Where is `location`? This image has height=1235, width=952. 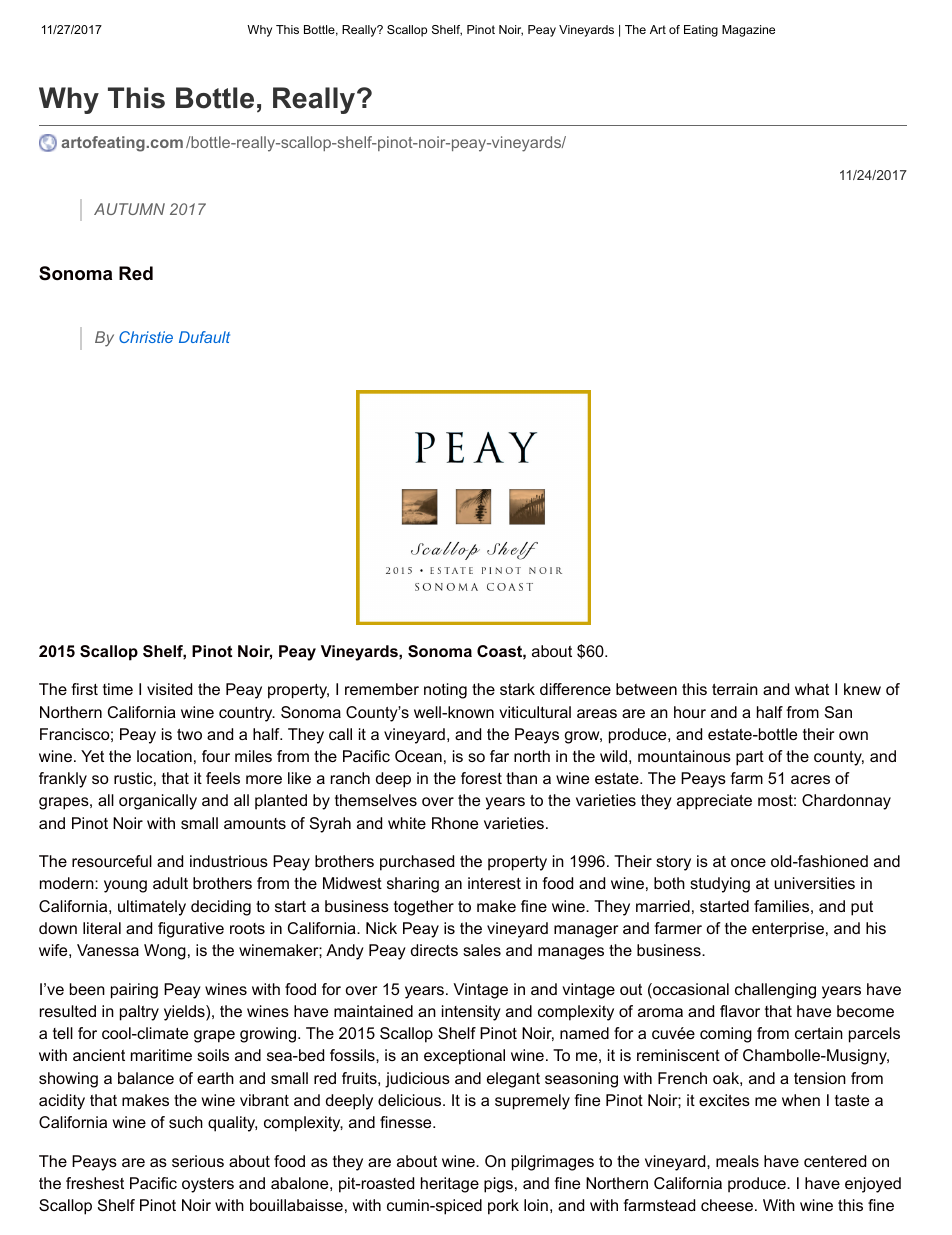
location is located at coordinates (164, 756).
